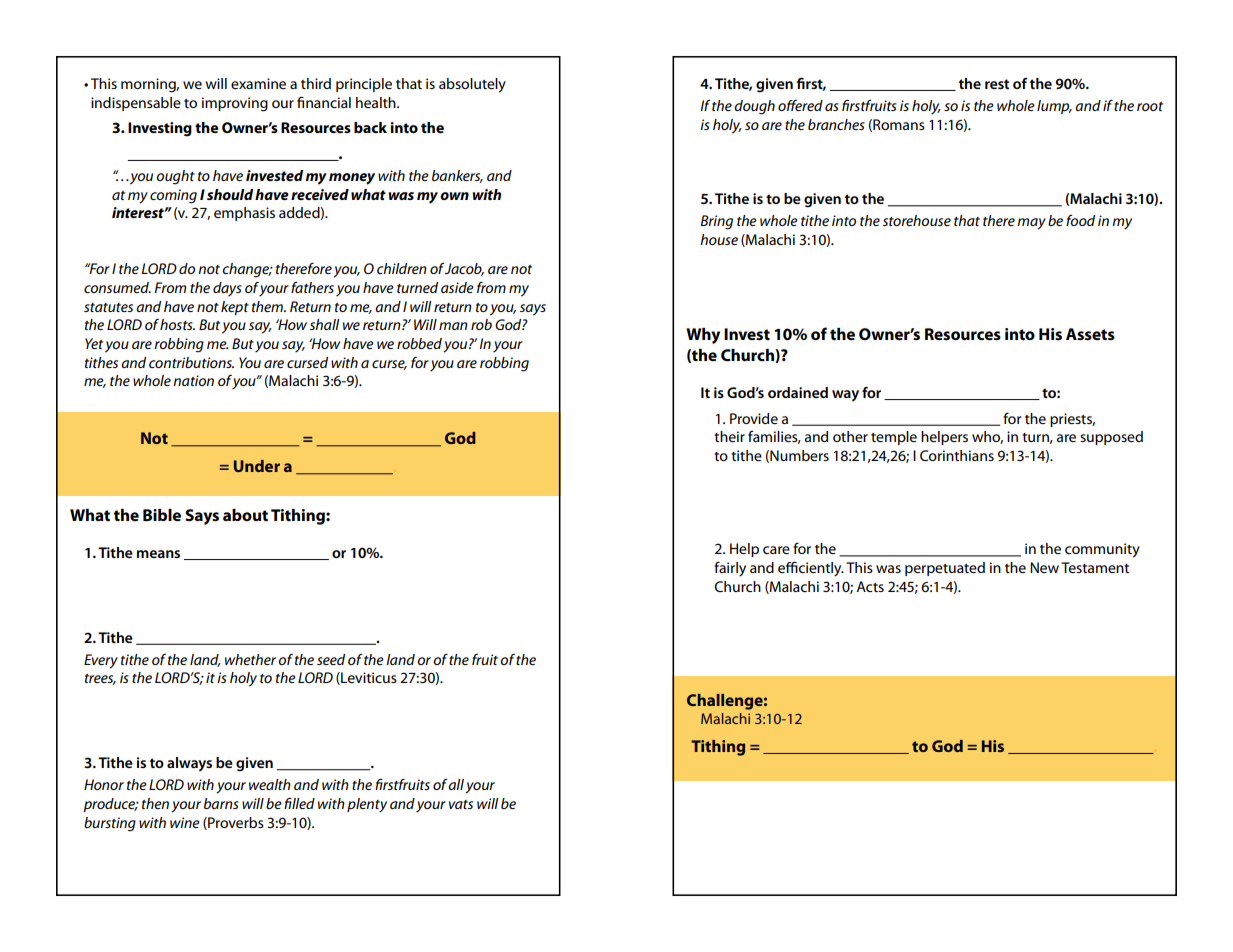  I want to click on emphasis, so click(244, 214).
